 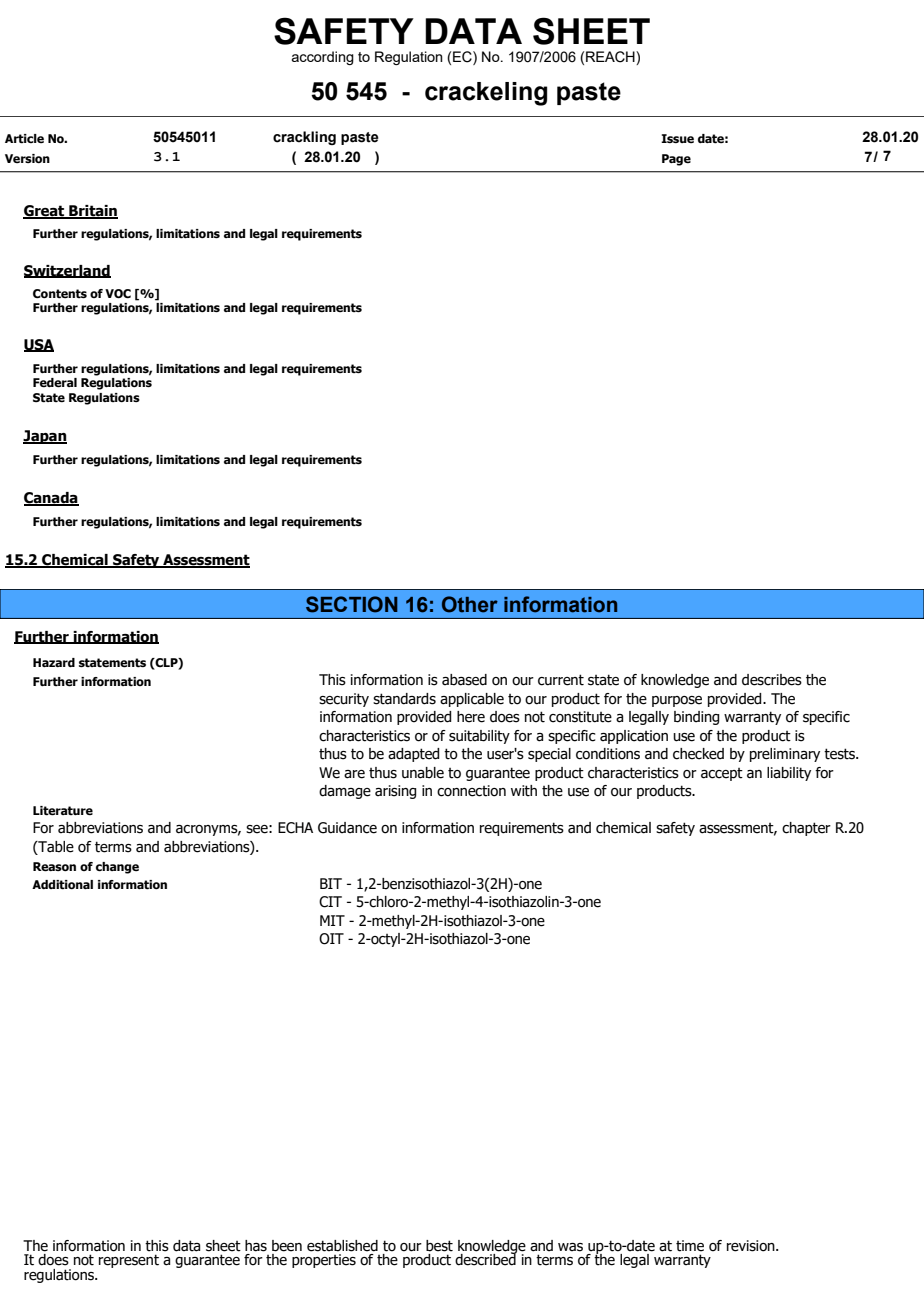 I want to click on arising, so click(x=395, y=792).
